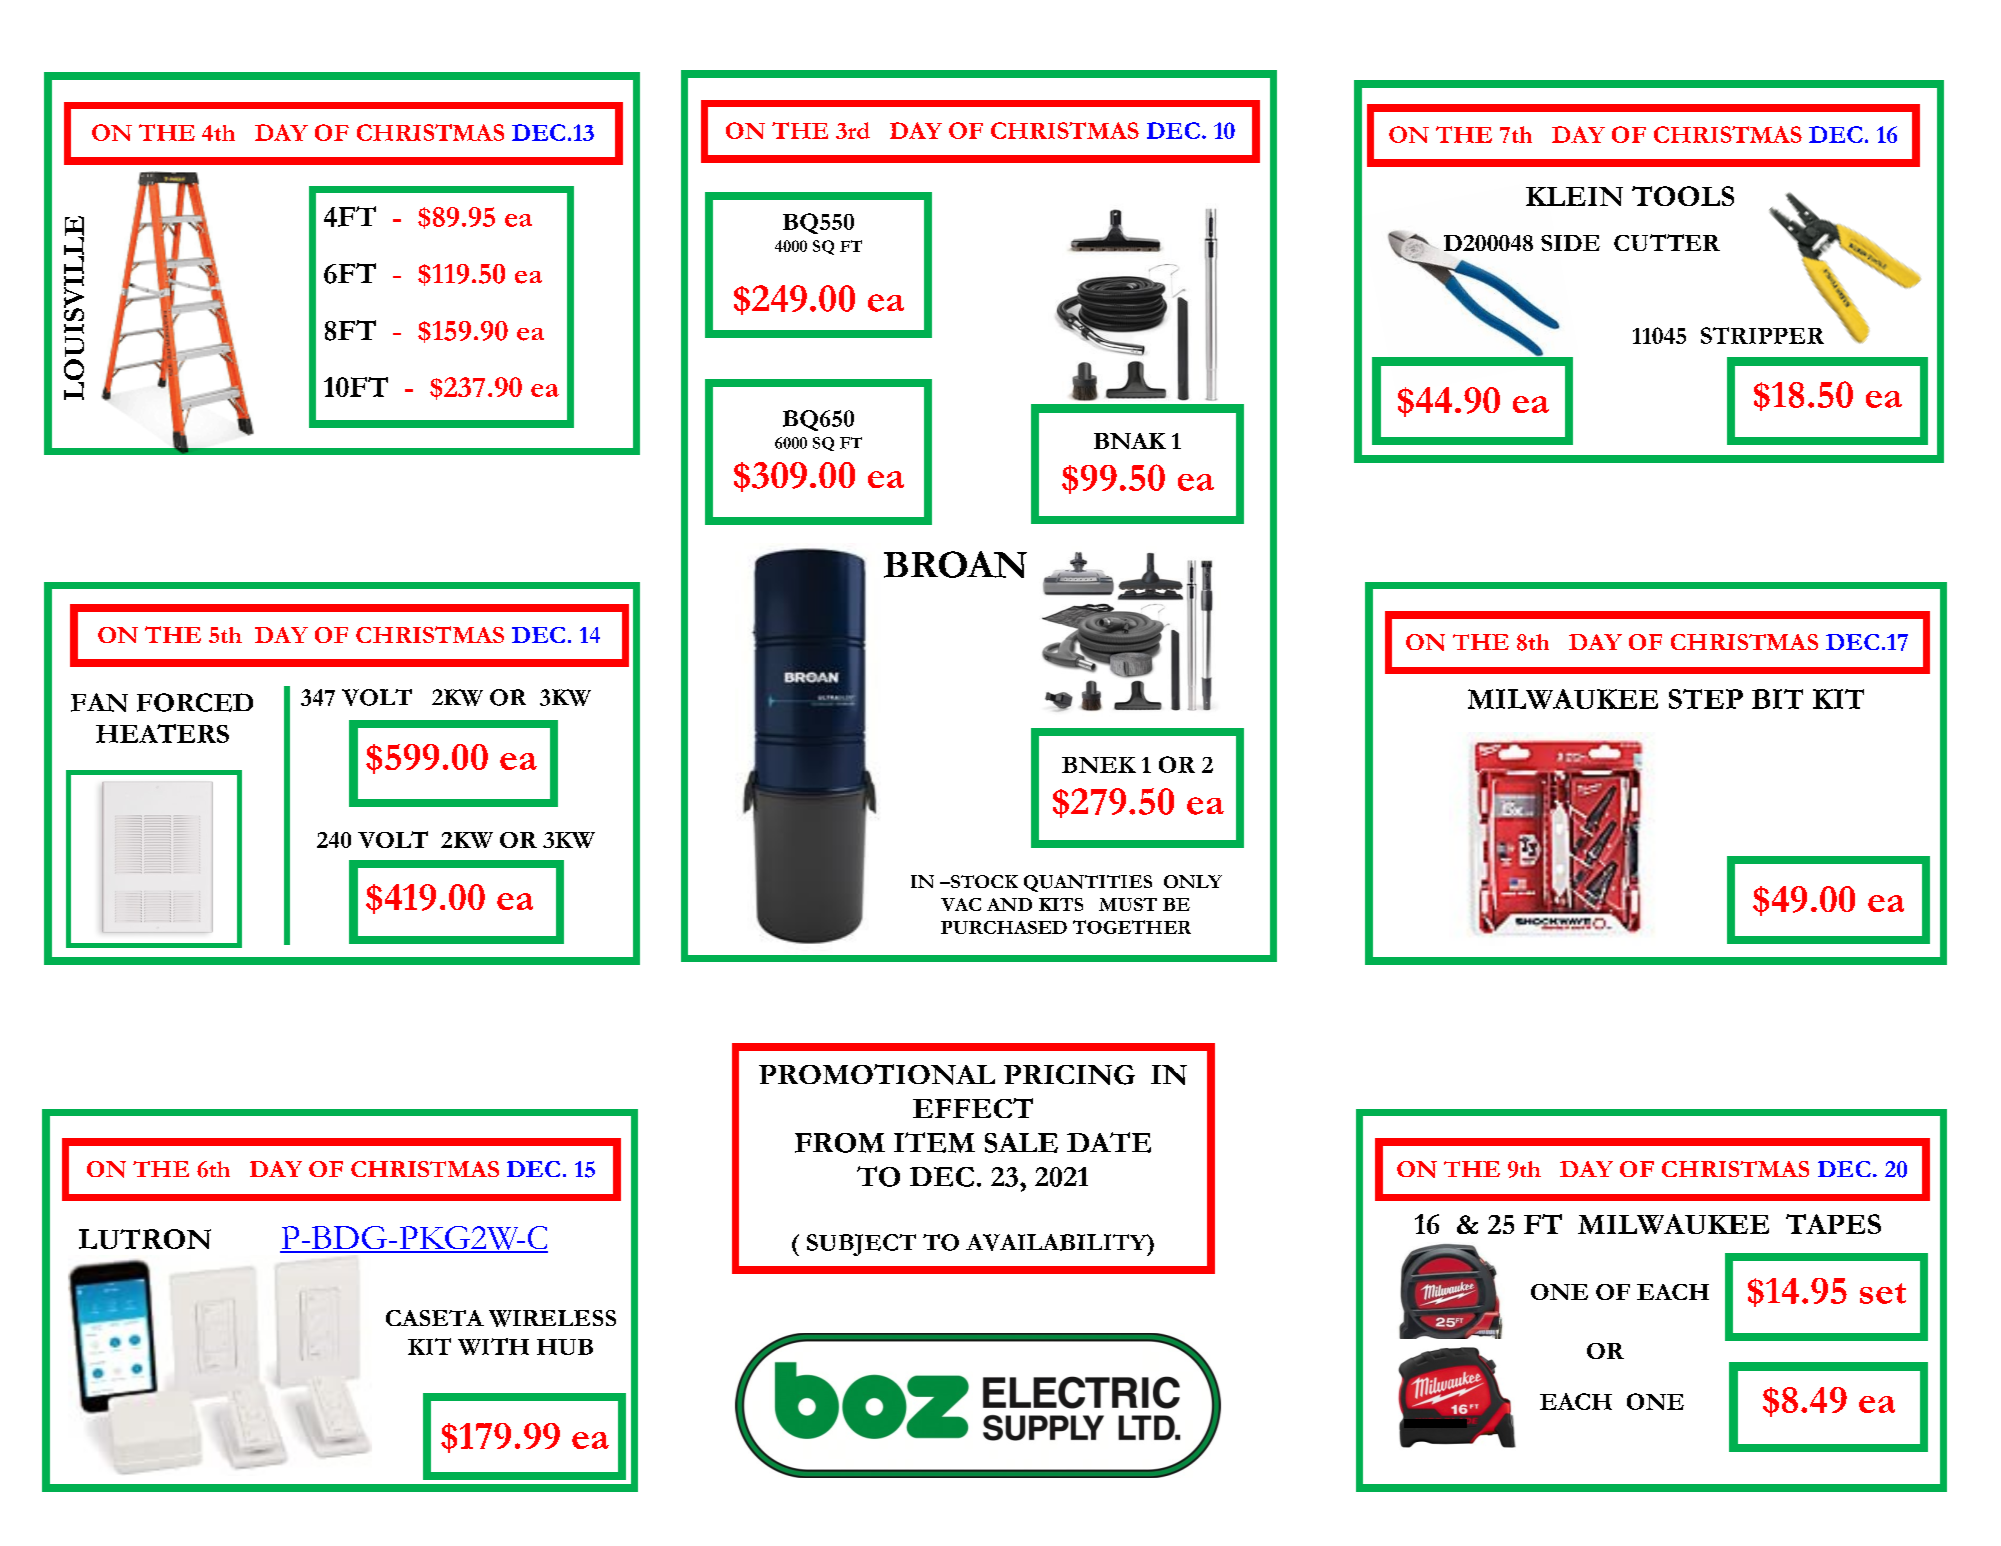 Image resolution: width=2001 pixels, height=1546 pixels. Describe the element at coordinates (493, 1346) in the image. I see `WITH` at that location.
